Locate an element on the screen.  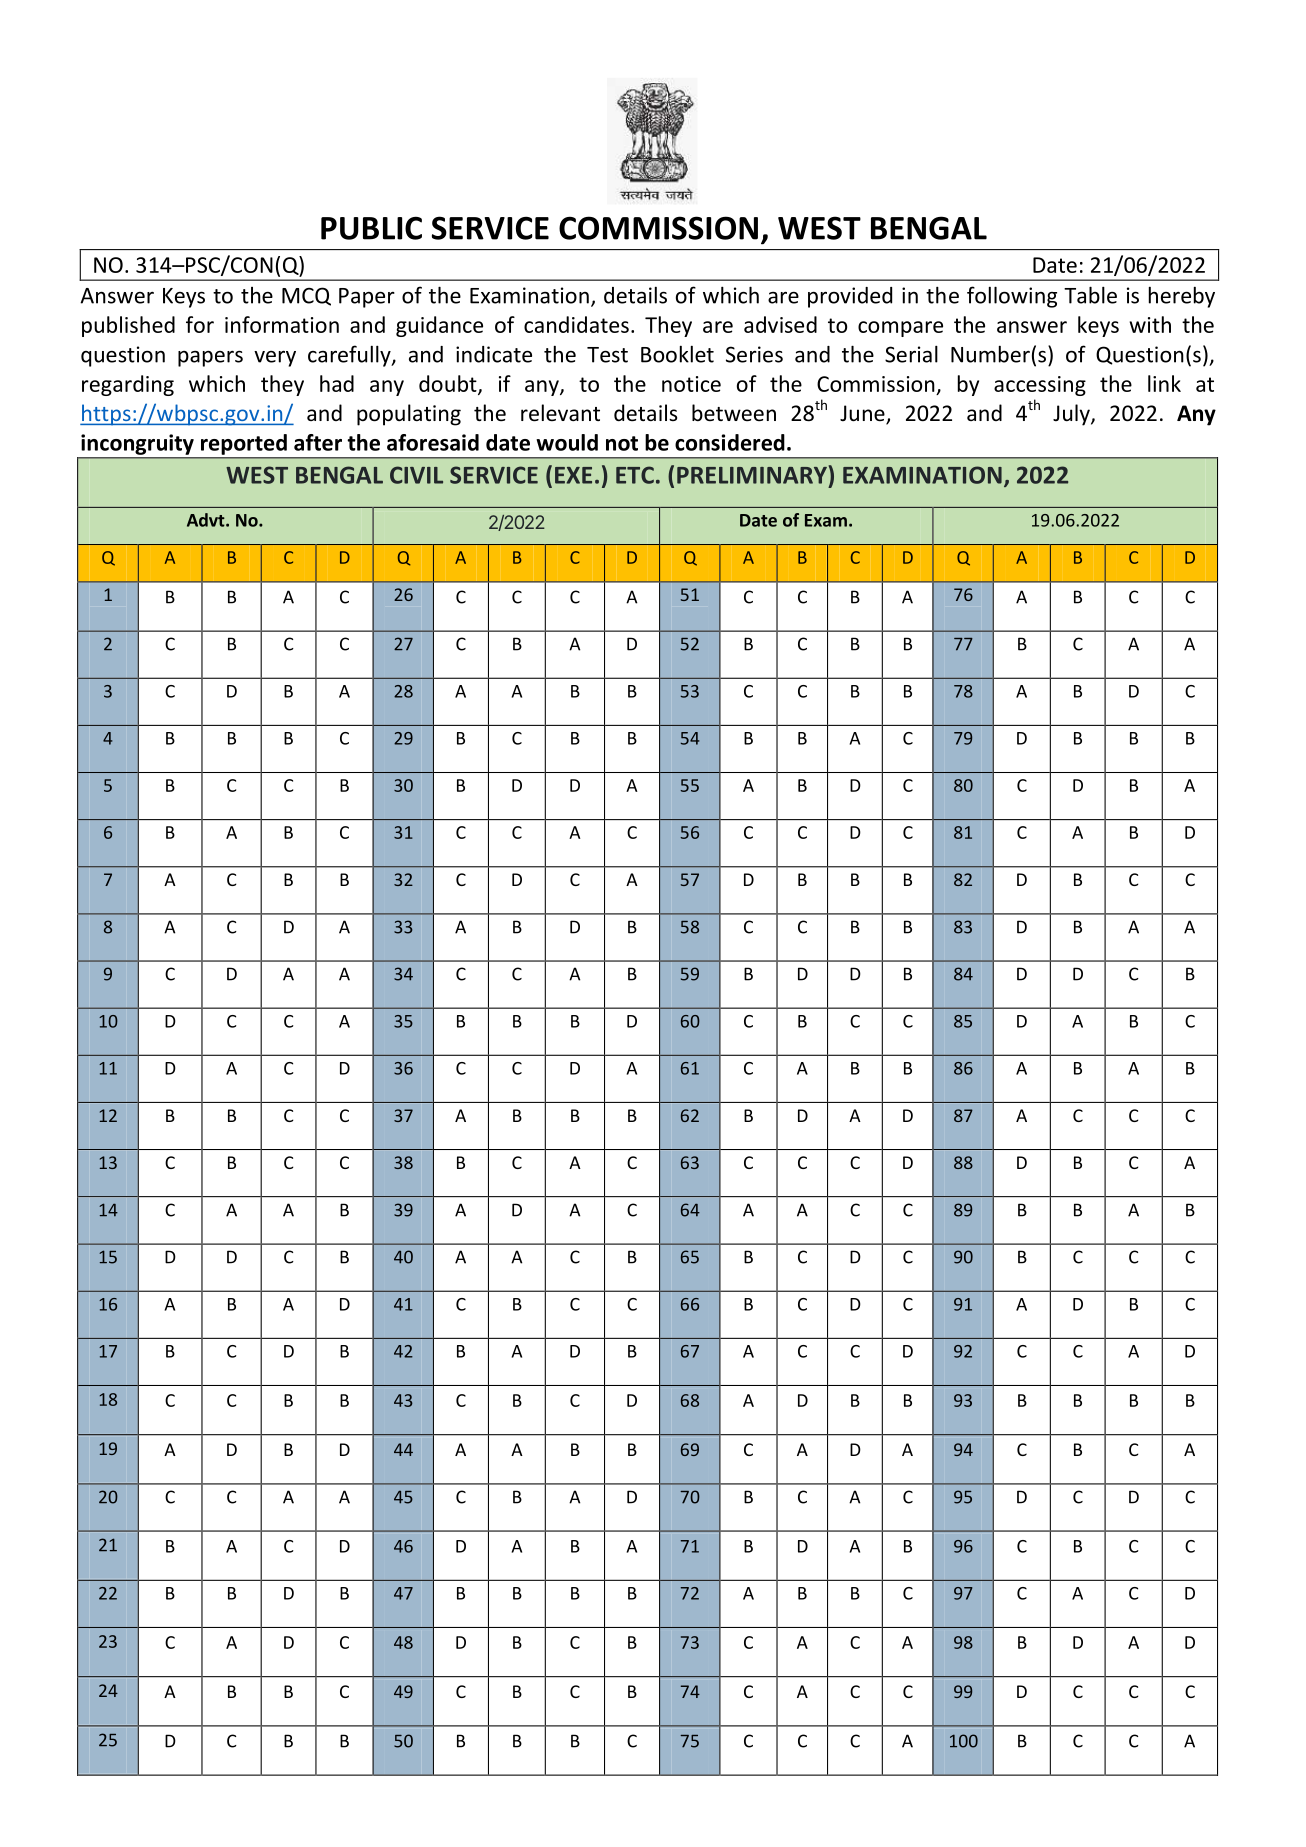
hereby is located at coordinates (1182, 297).
